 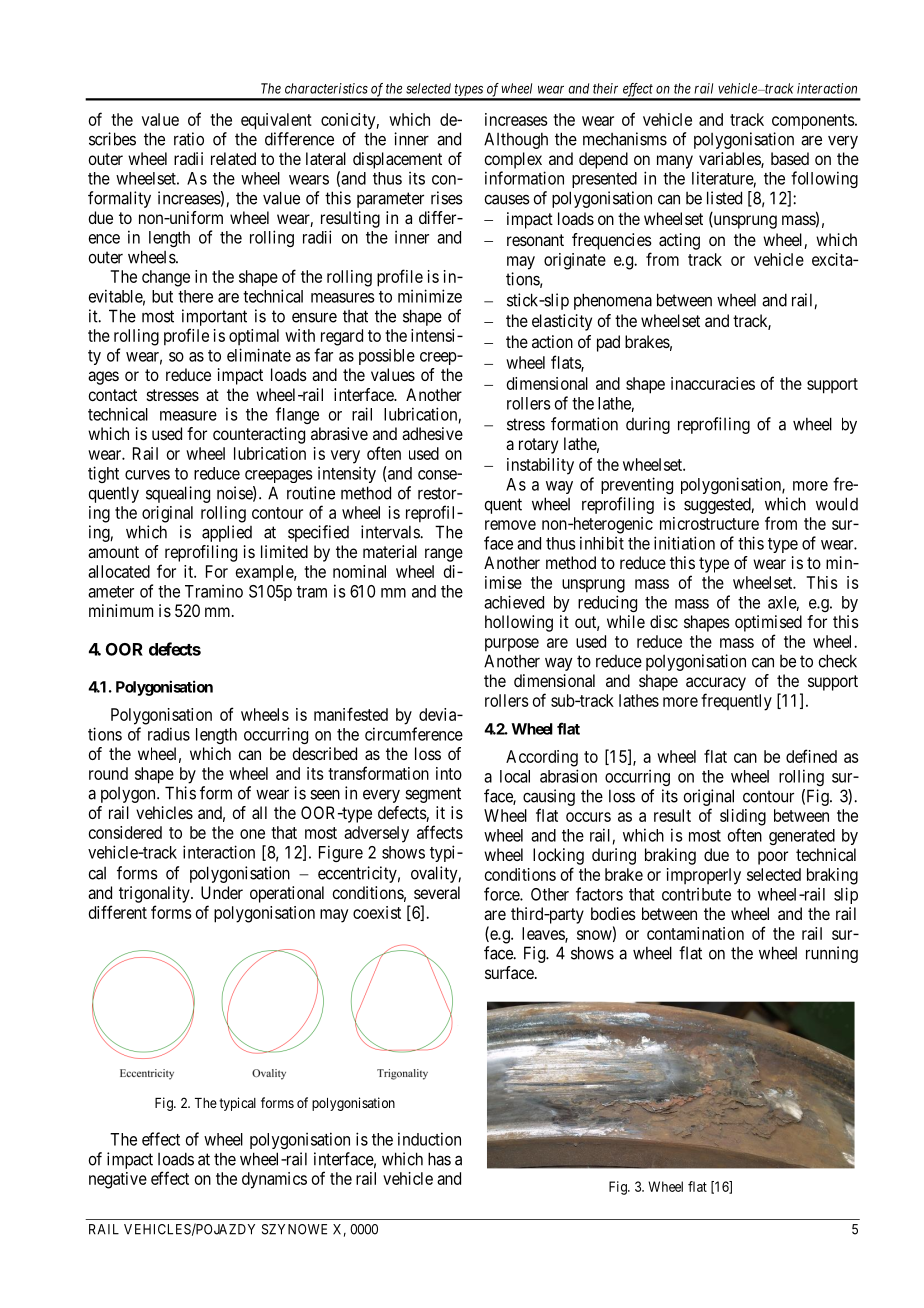 What do you see at coordinates (713, 383) in the image?
I see `inaccuracies` at bounding box center [713, 383].
